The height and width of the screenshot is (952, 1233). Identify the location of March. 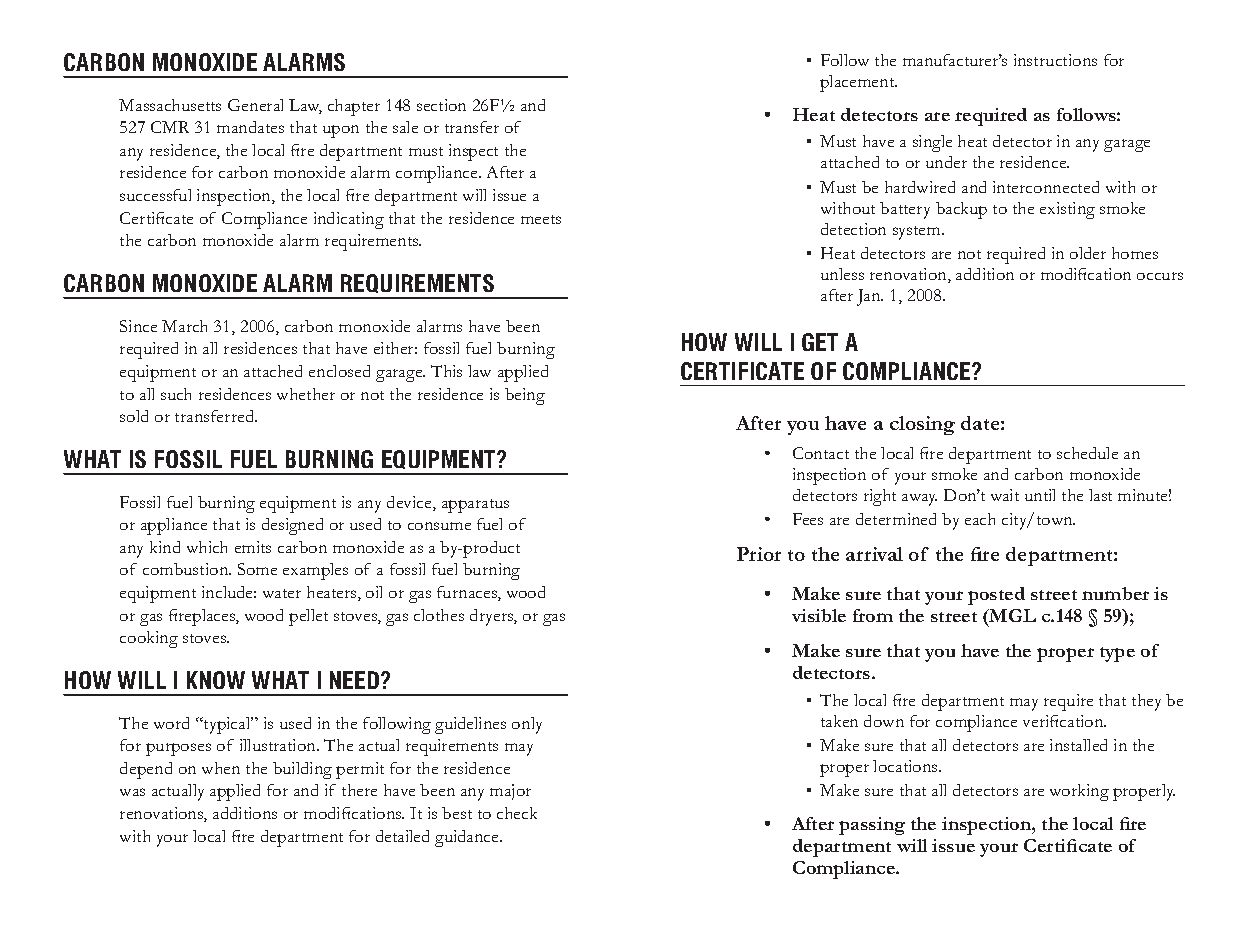
(184, 326).
